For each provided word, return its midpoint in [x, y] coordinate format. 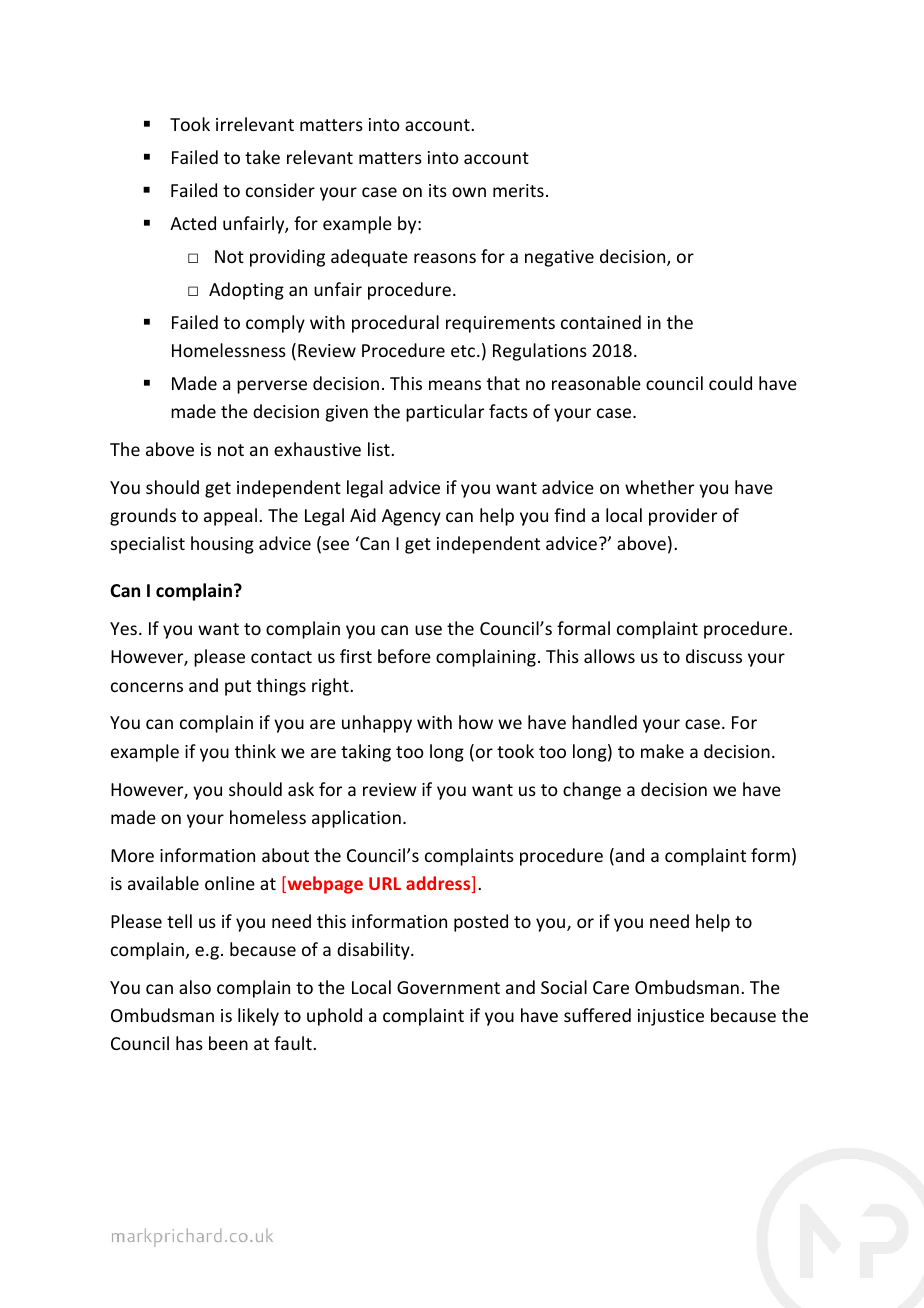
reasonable [596, 383]
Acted [193, 223]
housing [222, 545]
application [356, 819]
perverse [272, 387]
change [592, 791]
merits [518, 190]
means [455, 385]
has [189, 1043]
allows [609, 656]
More [132, 855]
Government [448, 987]
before [404, 656]
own [469, 192]
